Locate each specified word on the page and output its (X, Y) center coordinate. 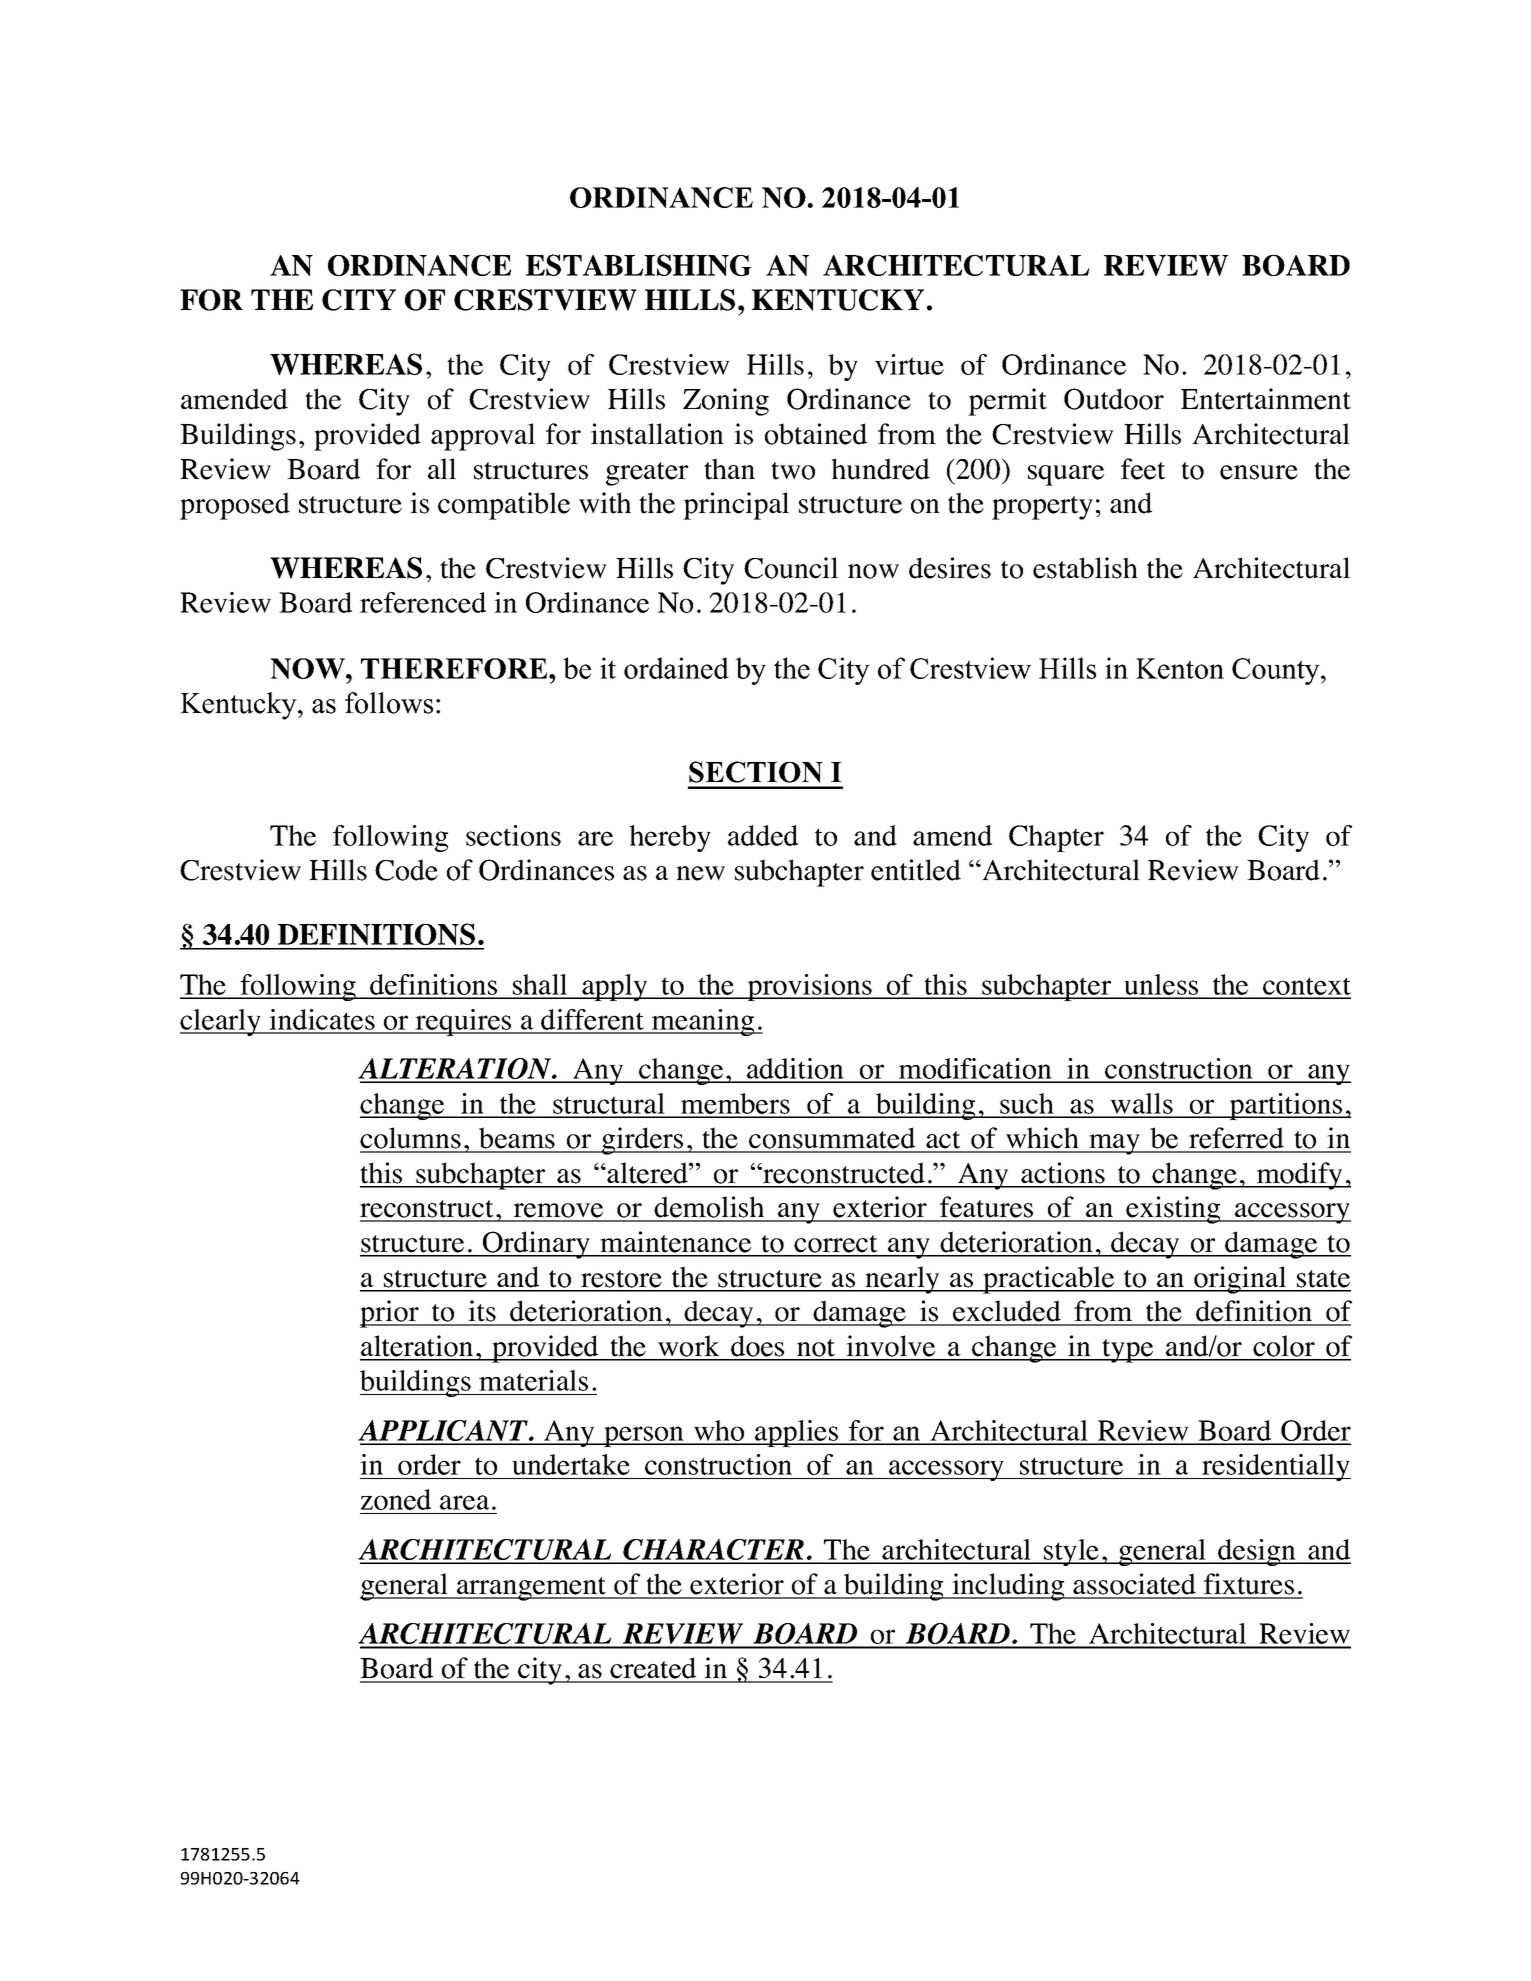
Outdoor (1114, 399)
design (1257, 1552)
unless (1161, 986)
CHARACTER (713, 1551)
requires (464, 1022)
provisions (810, 987)
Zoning (726, 402)
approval (483, 437)
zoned (396, 1499)
